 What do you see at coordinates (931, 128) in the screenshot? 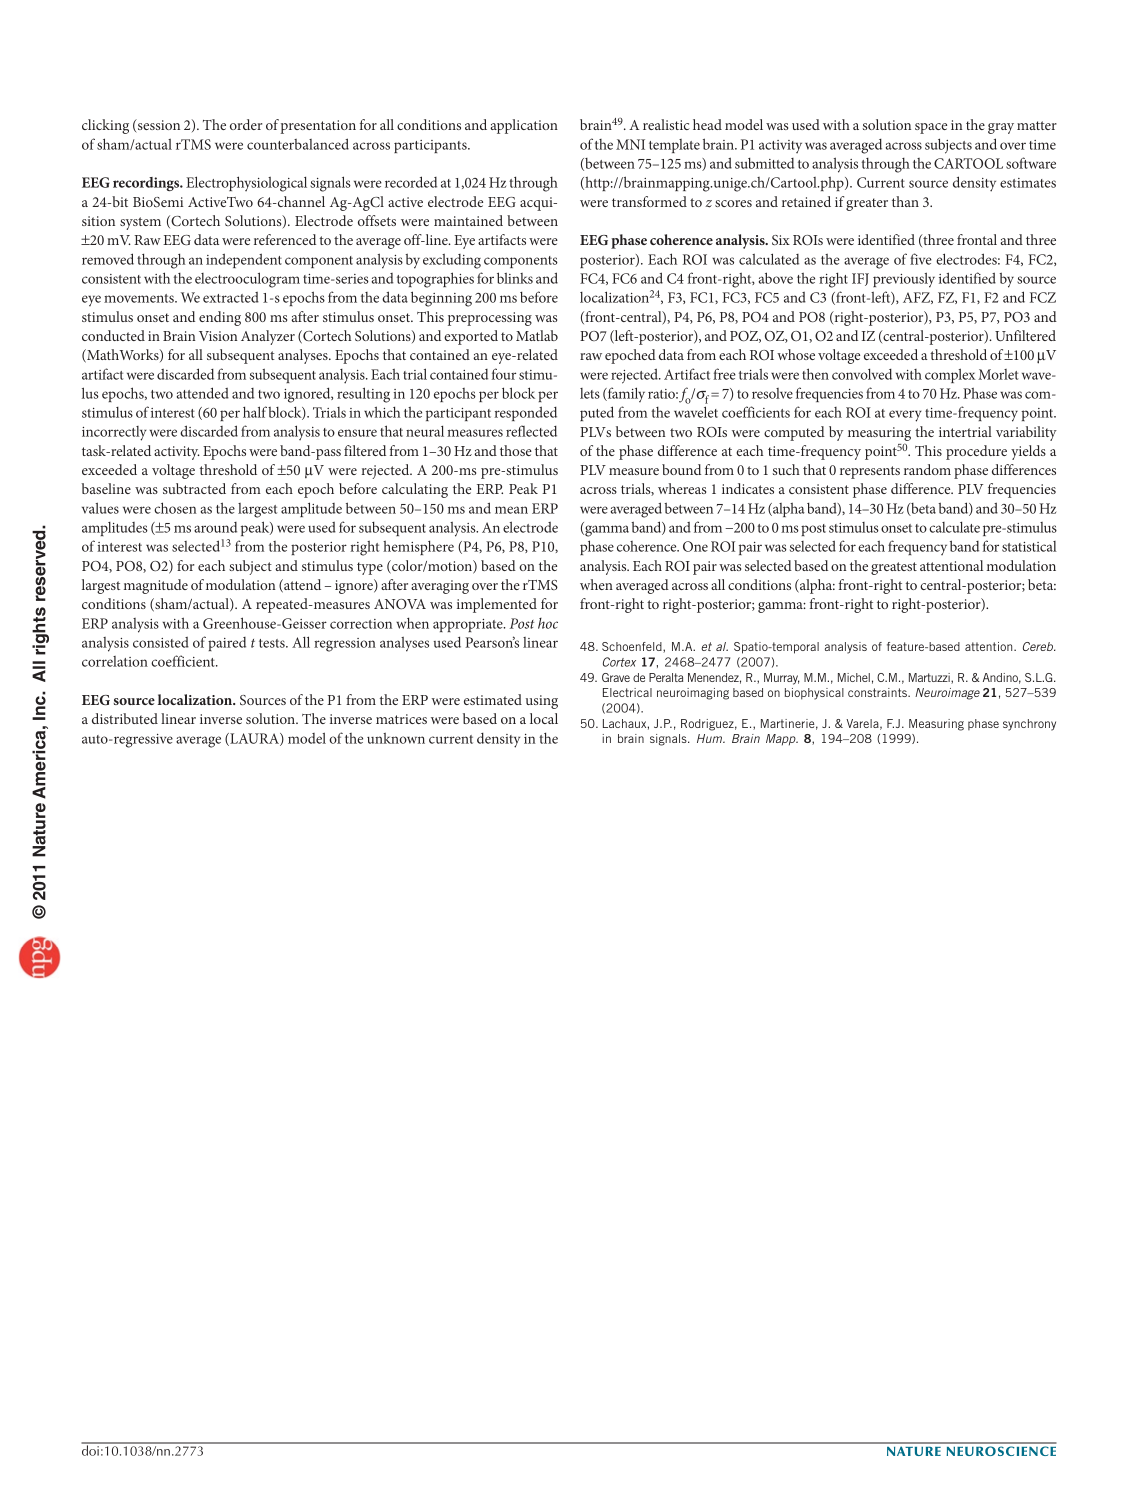
I see `space` at bounding box center [931, 128].
